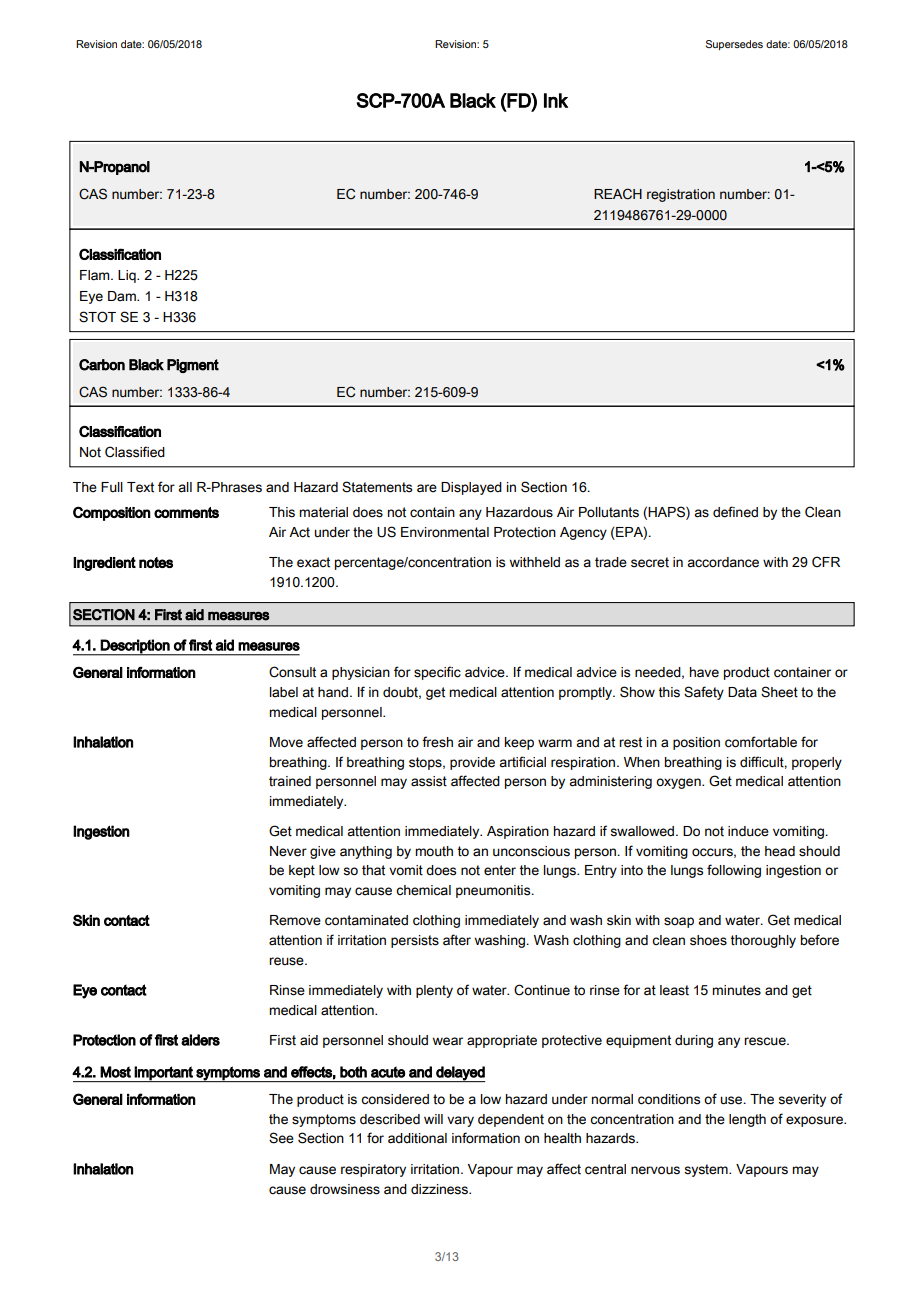 The height and width of the screenshot is (1308, 924). What do you see at coordinates (437, 673) in the screenshot?
I see `specific` at bounding box center [437, 673].
